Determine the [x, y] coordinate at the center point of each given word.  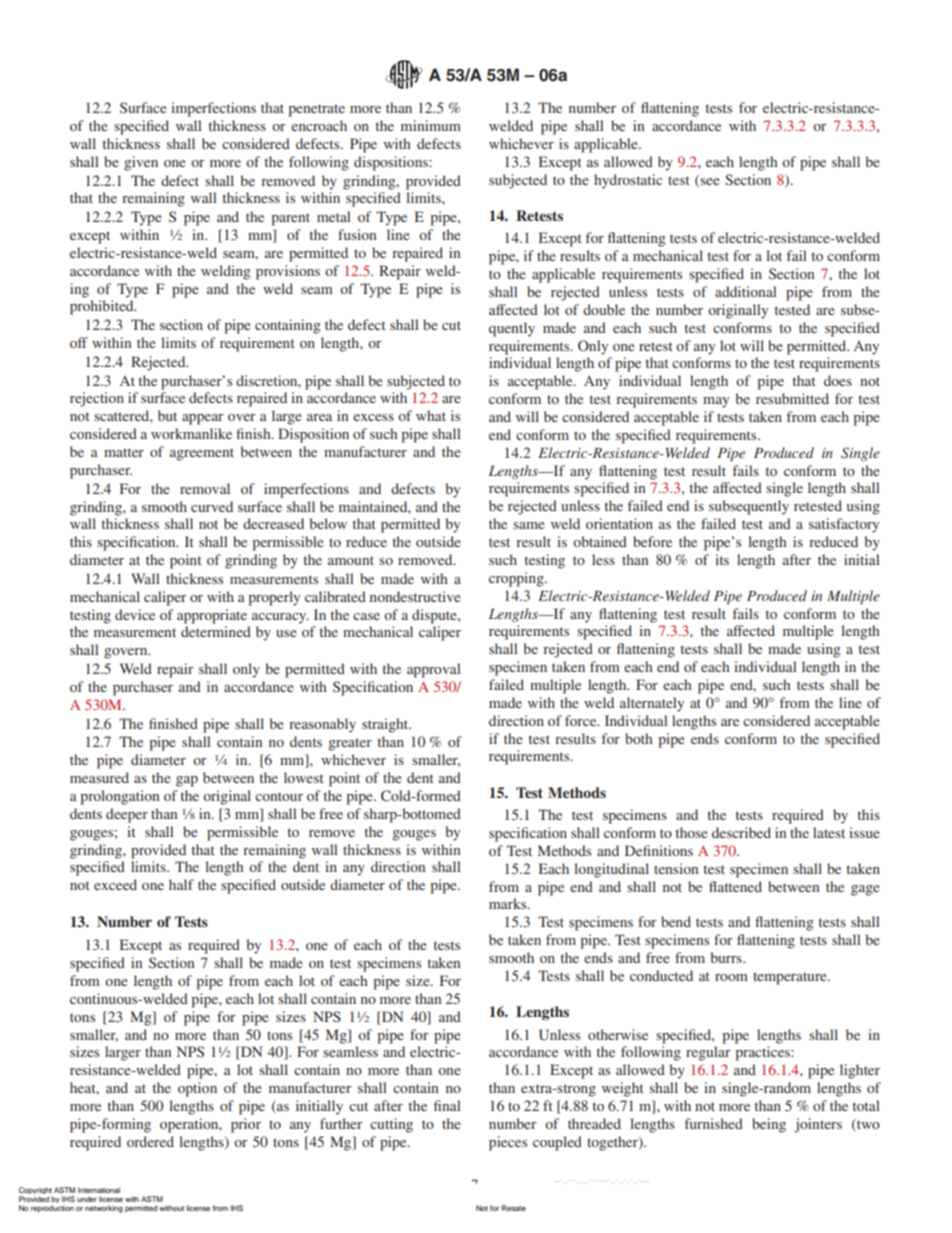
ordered [150, 1141]
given [141, 163]
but [167, 415]
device [135, 614]
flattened [735, 886]
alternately [652, 704]
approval [434, 670]
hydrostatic [628, 181]
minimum [431, 125]
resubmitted [792, 398]
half [181, 884]
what [431, 415]
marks [509, 903]
